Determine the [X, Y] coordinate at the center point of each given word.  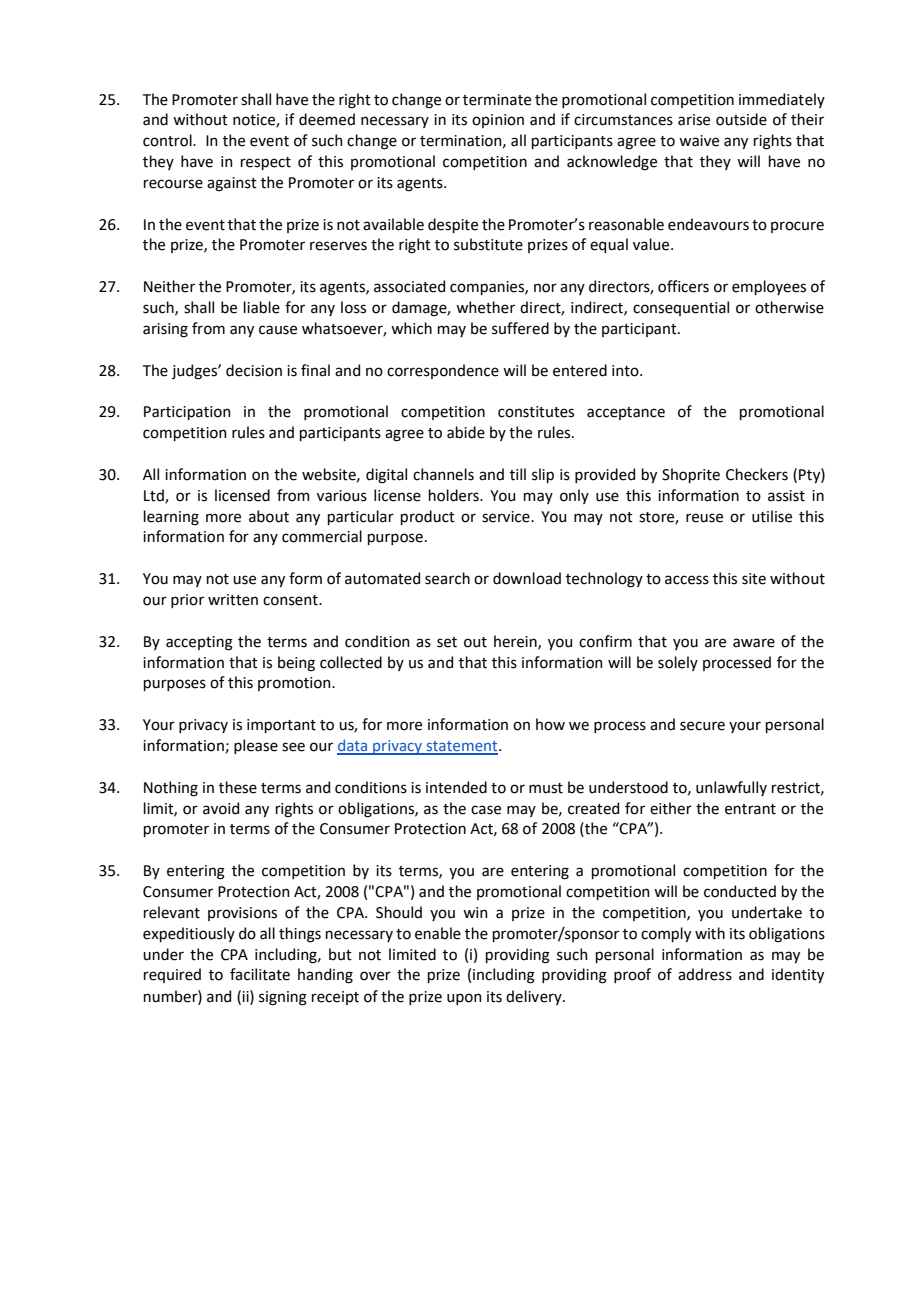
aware [754, 643]
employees [769, 287]
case [486, 810]
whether [485, 307]
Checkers [757, 474]
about [269, 516]
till [518, 474]
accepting [199, 643]
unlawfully [731, 788]
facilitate [260, 974]
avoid [221, 808]
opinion [498, 121]
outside [741, 119]
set [447, 642]
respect [266, 163]
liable [262, 307]
